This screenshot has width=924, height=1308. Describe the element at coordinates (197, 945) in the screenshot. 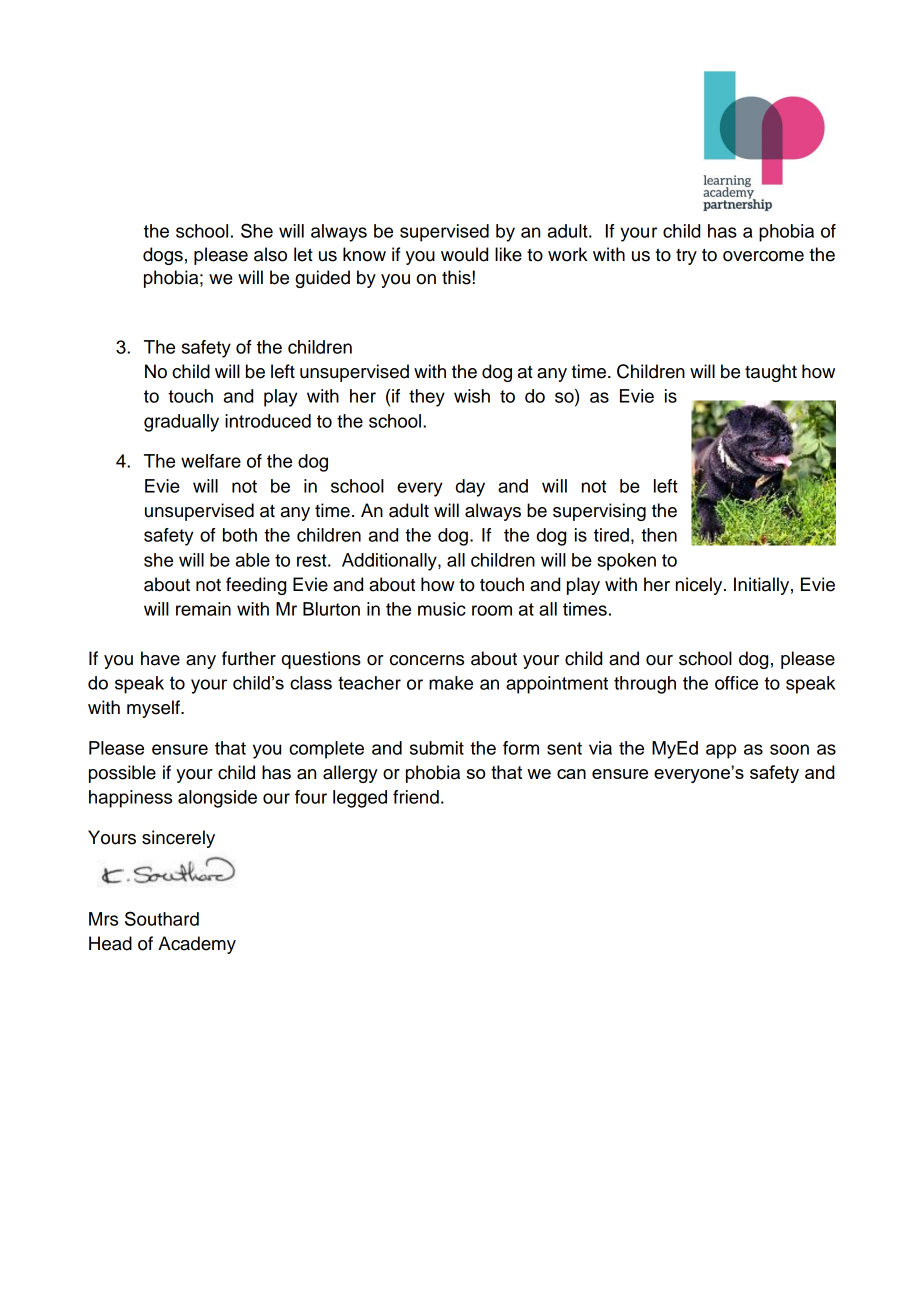

I see `Academy` at that location.
